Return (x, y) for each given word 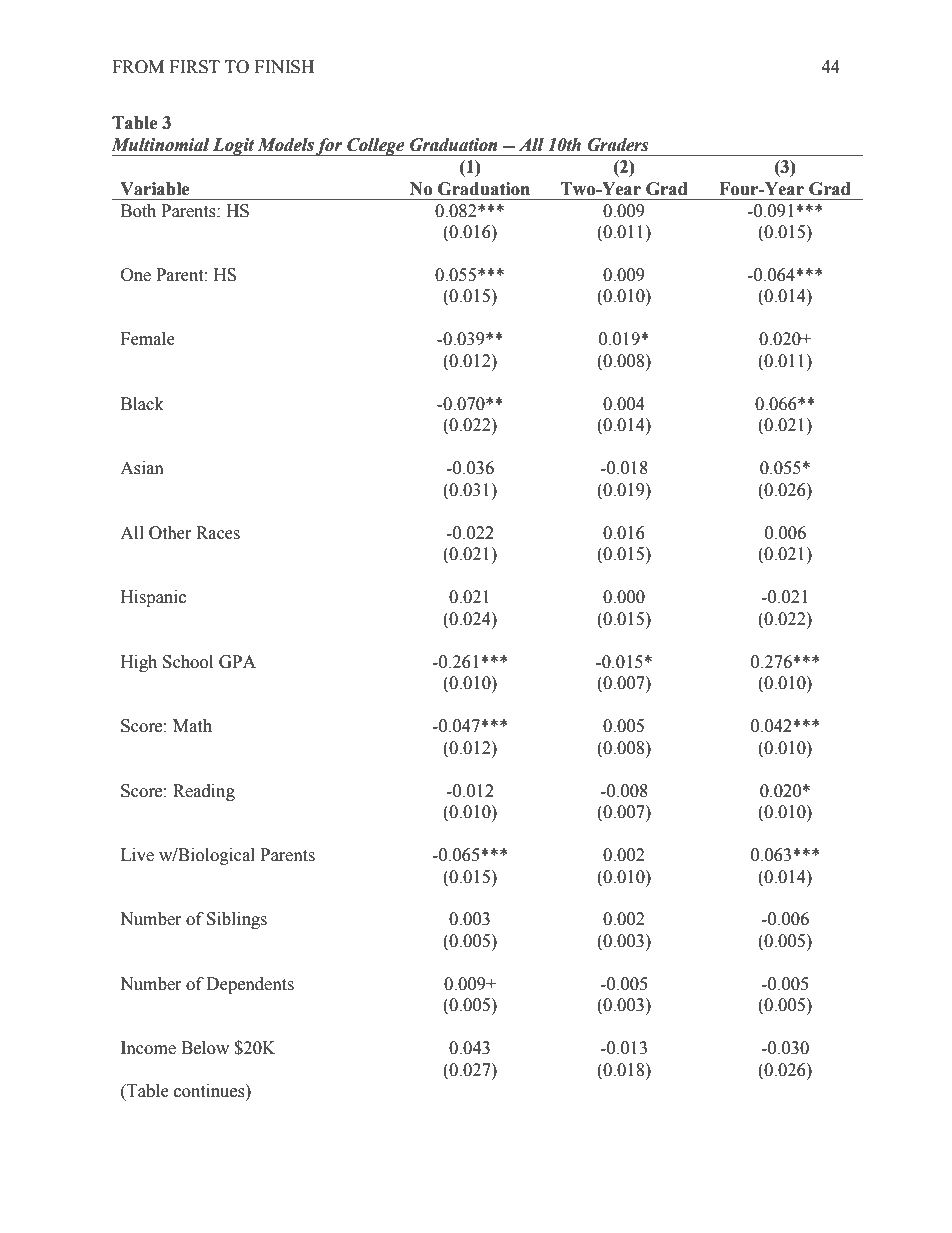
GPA (237, 662)
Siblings (237, 920)
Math (192, 726)
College (376, 147)
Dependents (250, 985)
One (136, 275)
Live (137, 855)
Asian (142, 468)
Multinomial (160, 145)
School (188, 662)
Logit (234, 147)
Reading (204, 792)
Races (218, 533)
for (329, 147)
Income (148, 1048)
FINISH (284, 67)
